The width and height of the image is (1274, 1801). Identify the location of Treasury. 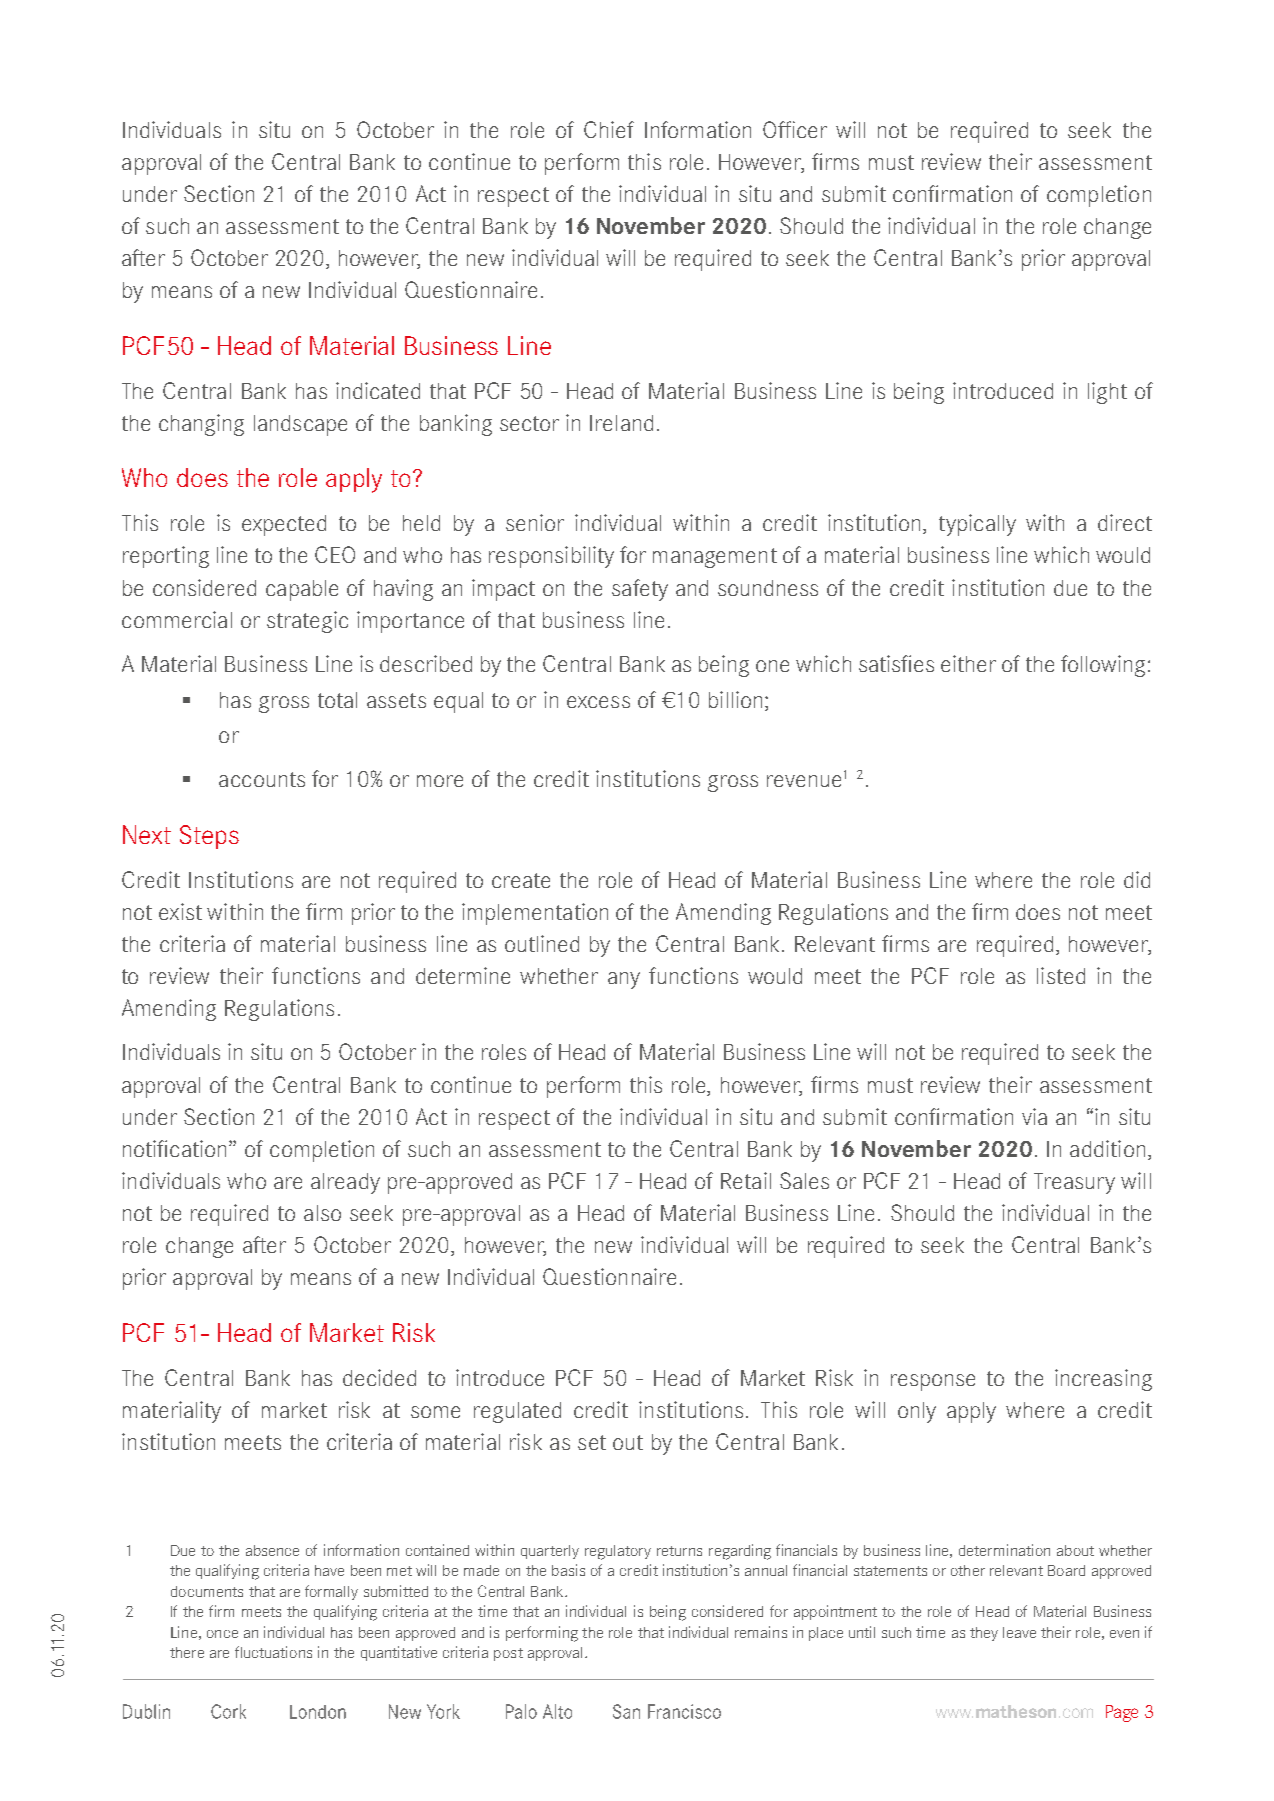
(1074, 1183).
